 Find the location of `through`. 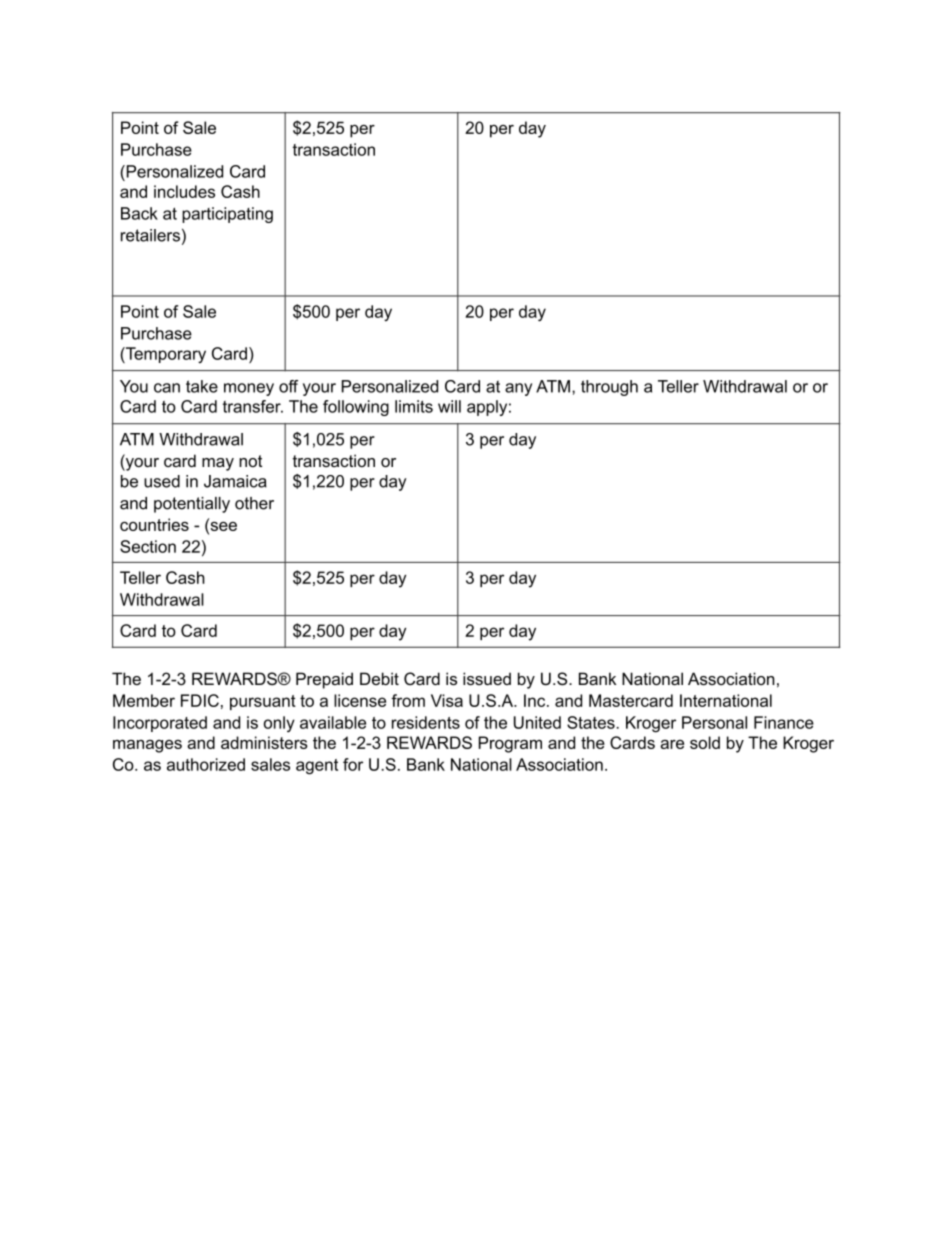

through is located at coordinates (609, 388).
